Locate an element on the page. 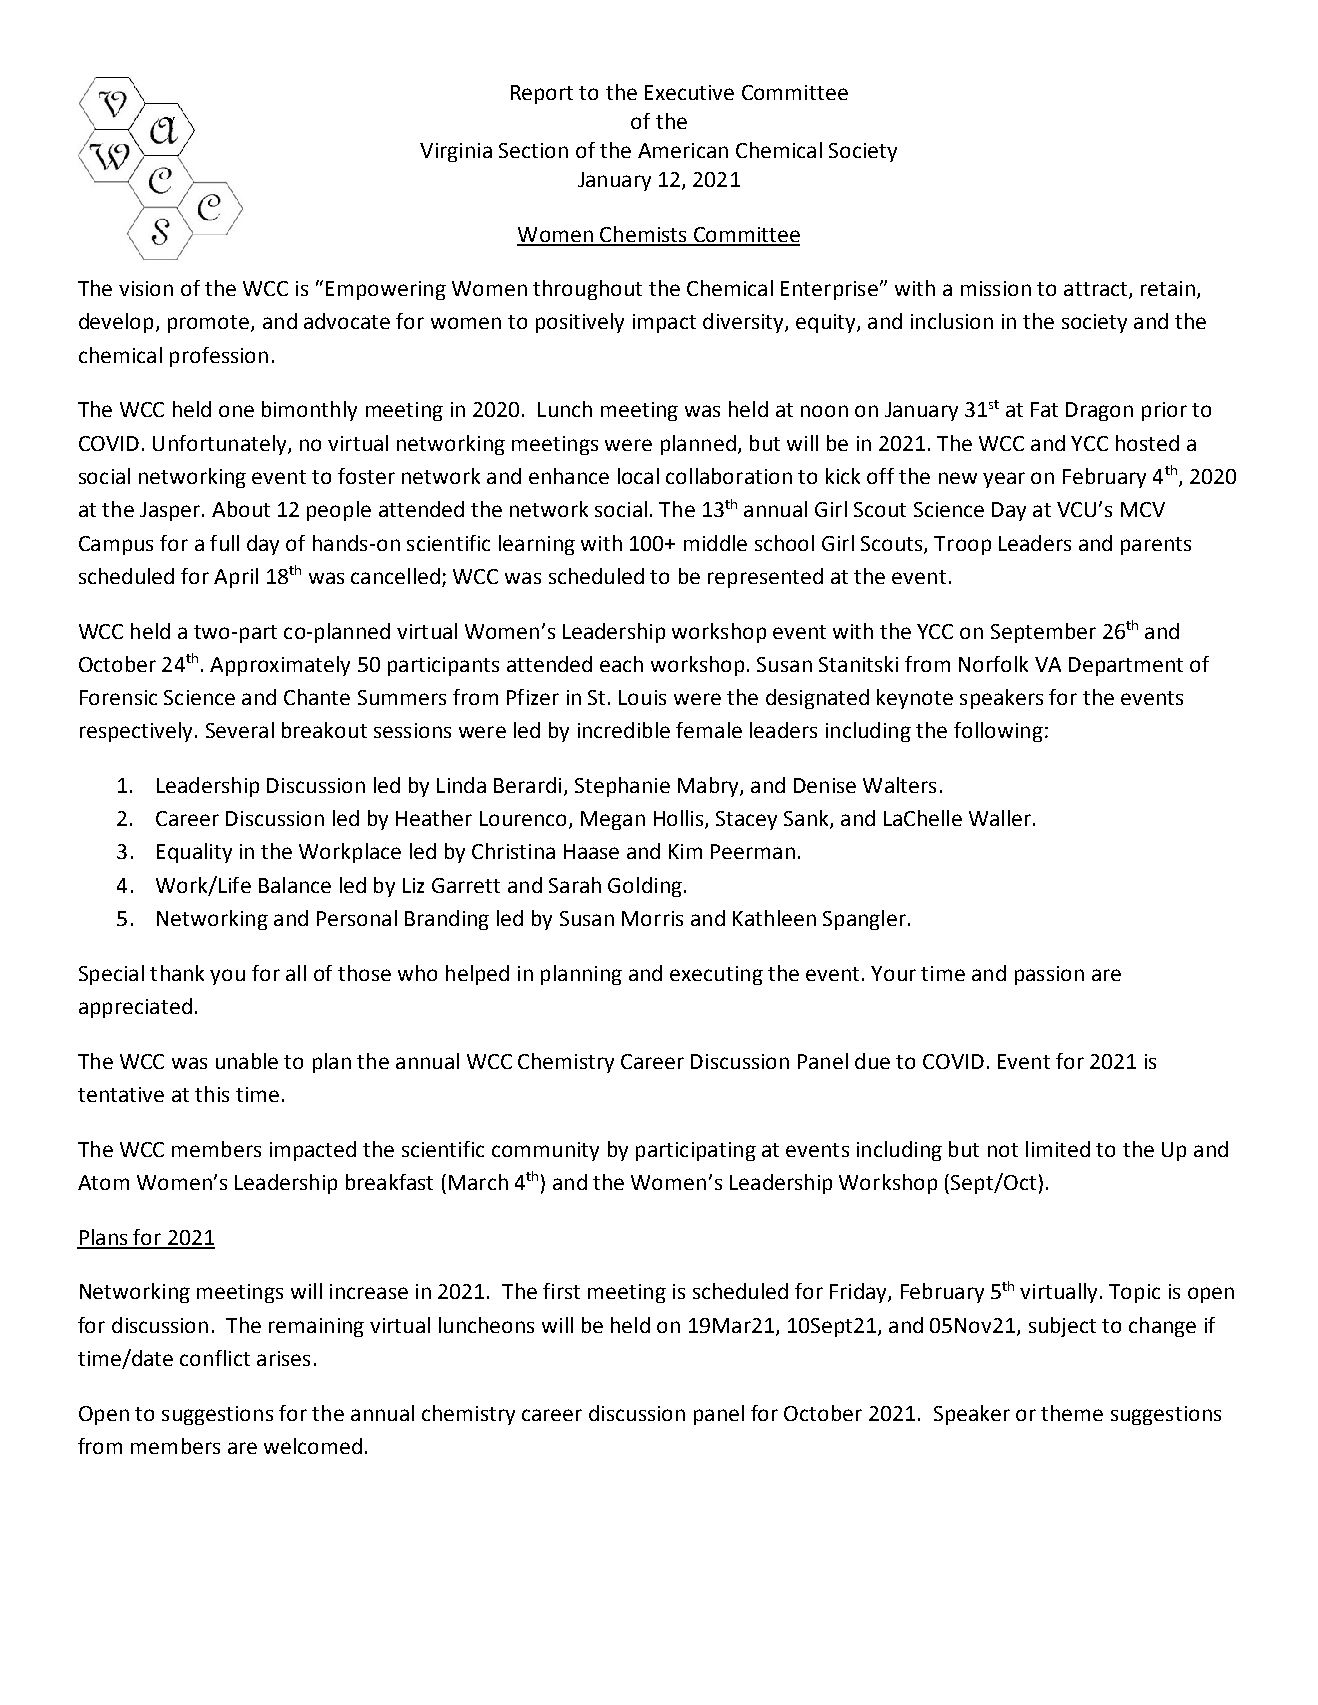  mission is located at coordinates (996, 288).
